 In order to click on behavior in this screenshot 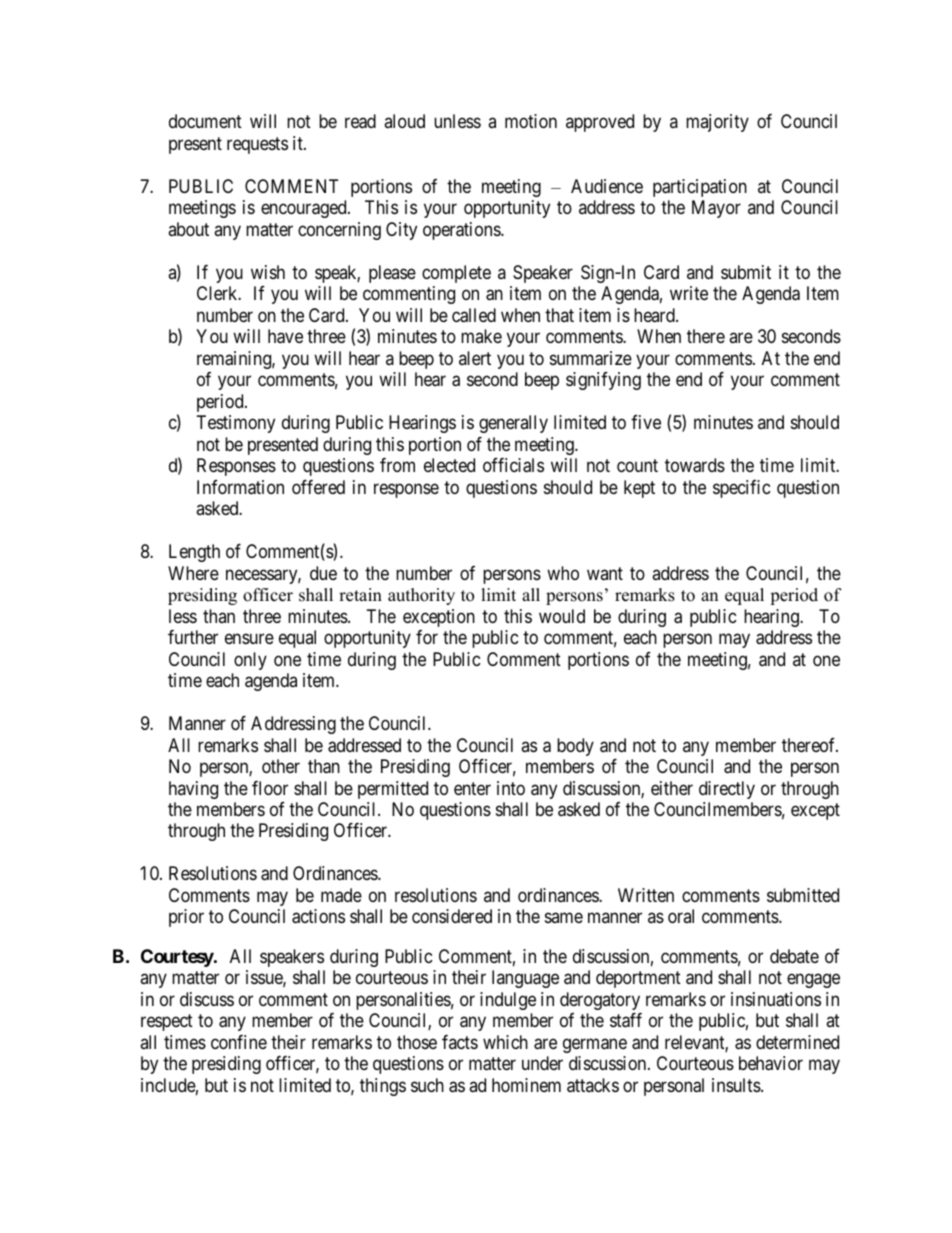, I will do `click(771, 1063)`.
